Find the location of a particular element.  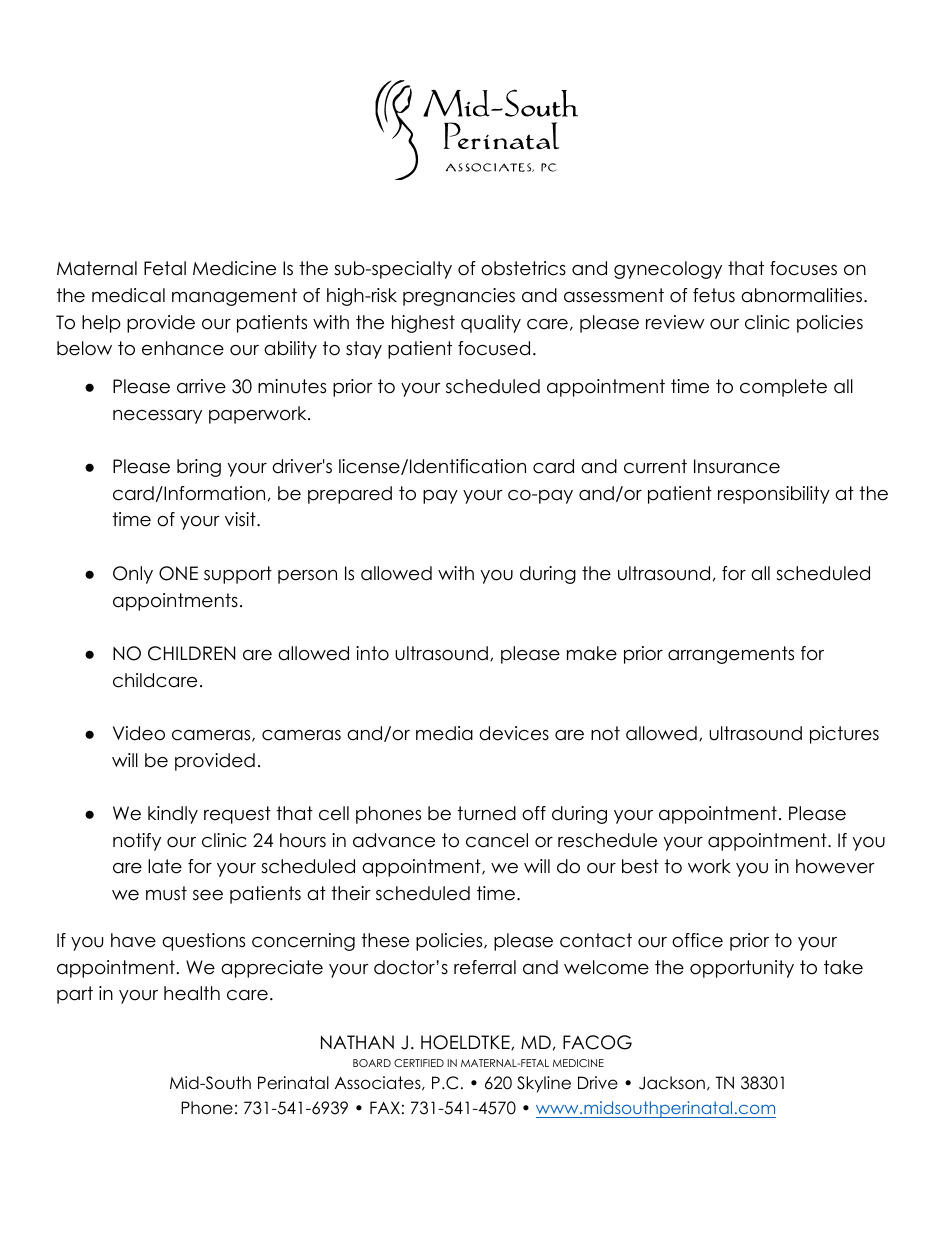

kindly is located at coordinates (173, 815).
